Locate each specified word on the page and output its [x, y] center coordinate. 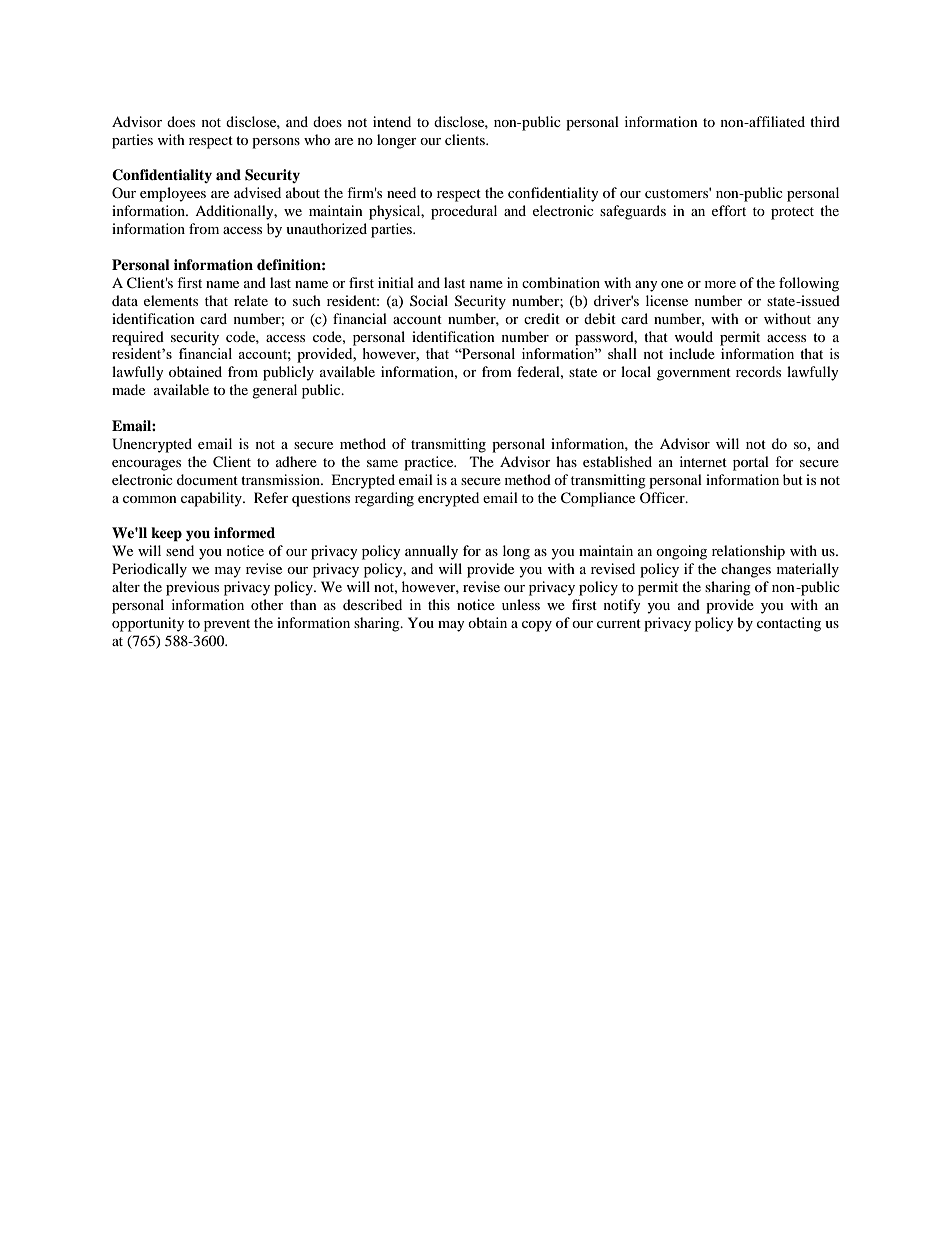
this [439, 604]
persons [276, 143]
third [825, 121]
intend [392, 121]
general [274, 391]
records [758, 371]
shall [622, 353]
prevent [227, 625]
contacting [789, 624]
